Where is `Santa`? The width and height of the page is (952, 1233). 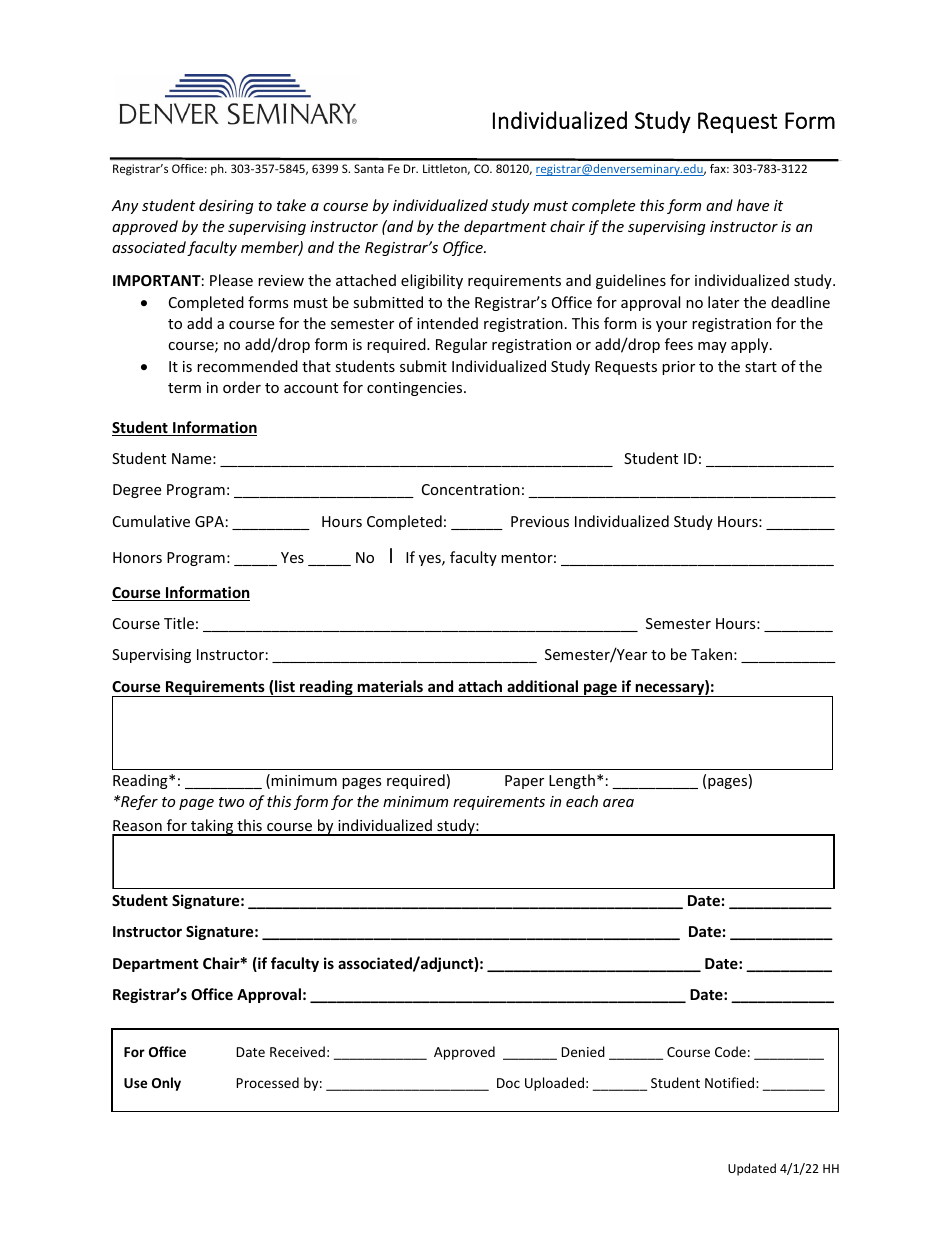
Santa is located at coordinates (369, 168).
